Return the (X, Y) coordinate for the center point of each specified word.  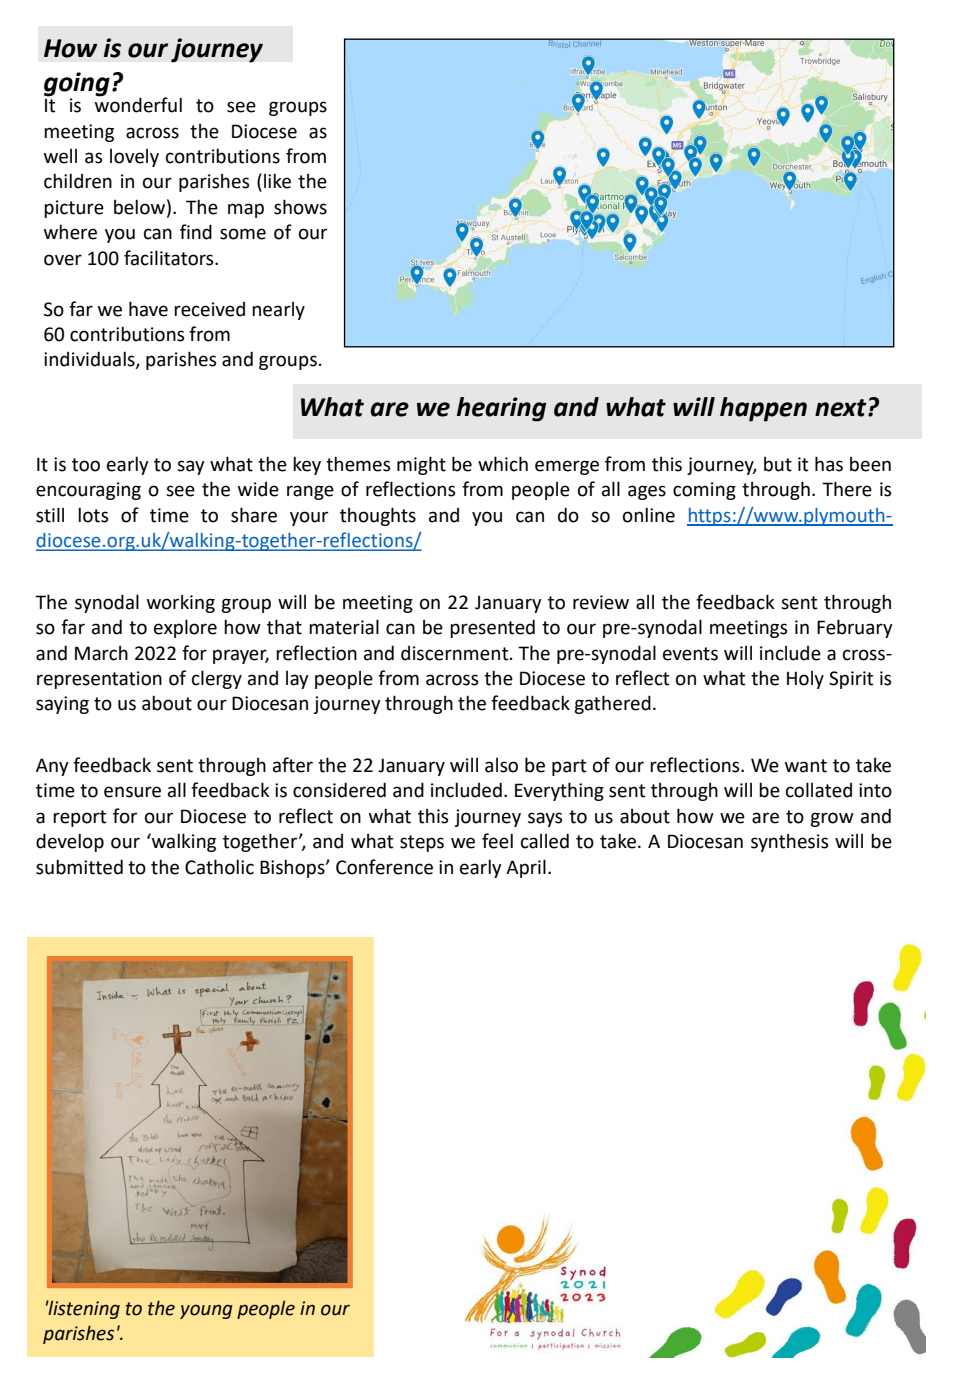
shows (300, 207)
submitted (79, 867)
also (501, 765)
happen (763, 409)
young (206, 1311)
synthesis (789, 843)
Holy (805, 680)
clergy (217, 679)
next (842, 408)
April (526, 868)
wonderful (138, 104)
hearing (501, 409)
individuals (90, 360)
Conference (384, 867)
